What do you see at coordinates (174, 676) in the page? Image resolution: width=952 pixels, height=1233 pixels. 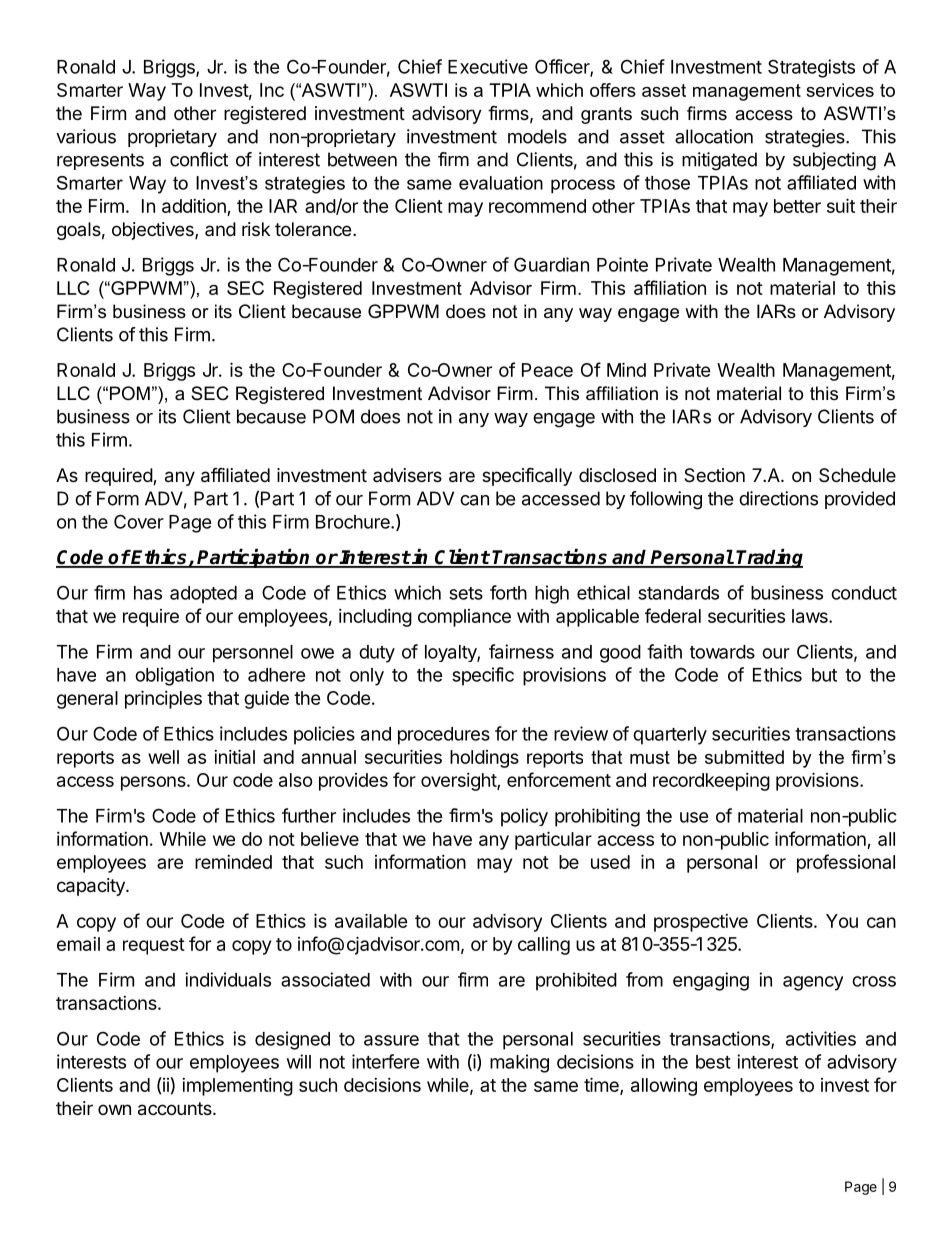 I see `obligation` at bounding box center [174, 676].
